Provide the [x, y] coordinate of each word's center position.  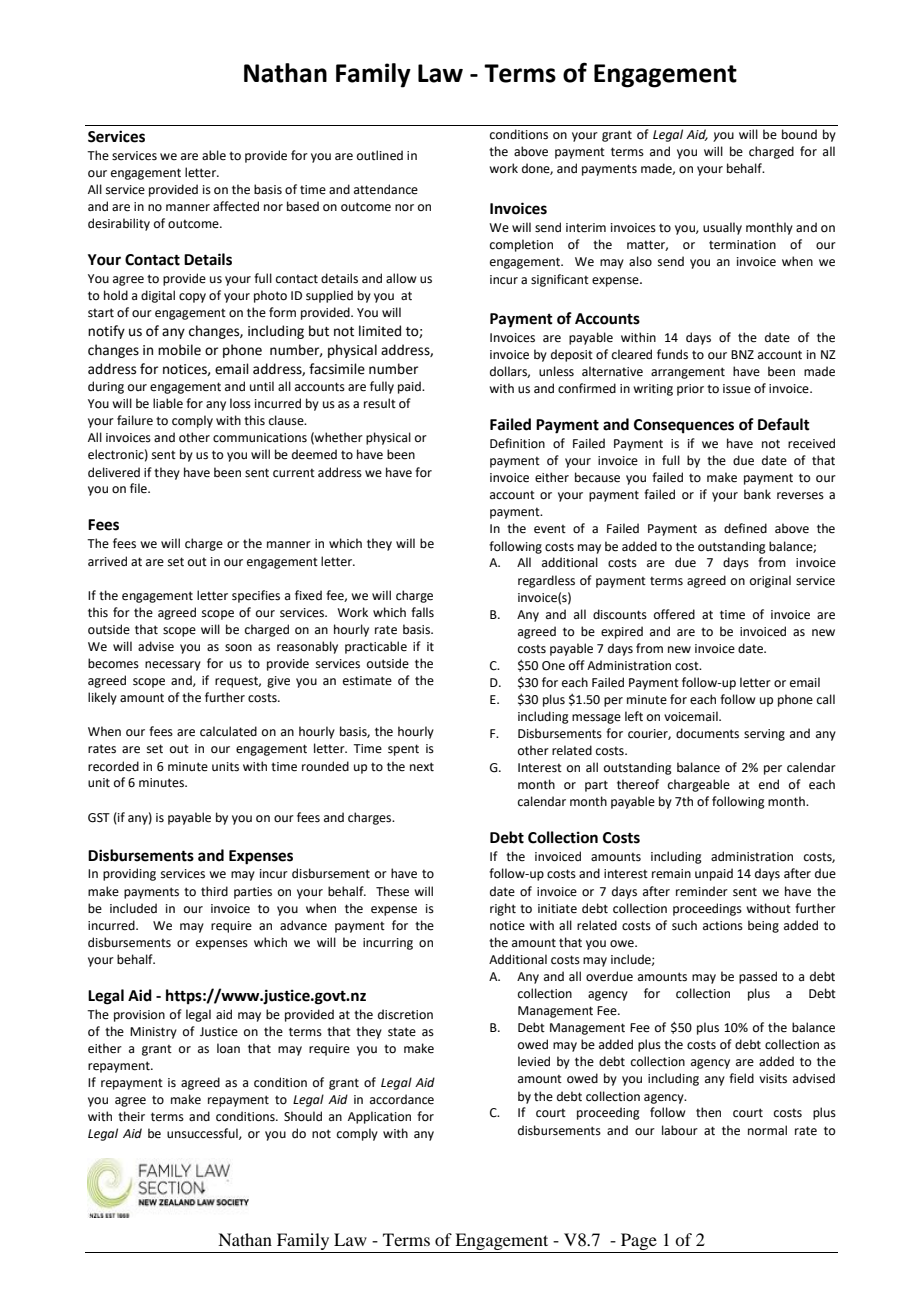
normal [767, 1130]
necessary [173, 666]
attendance [386, 189]
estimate [367, 681]
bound [799, 134]
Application [379, 1117]
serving [764, 735]
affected [236, 206]
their [131, 1116]
